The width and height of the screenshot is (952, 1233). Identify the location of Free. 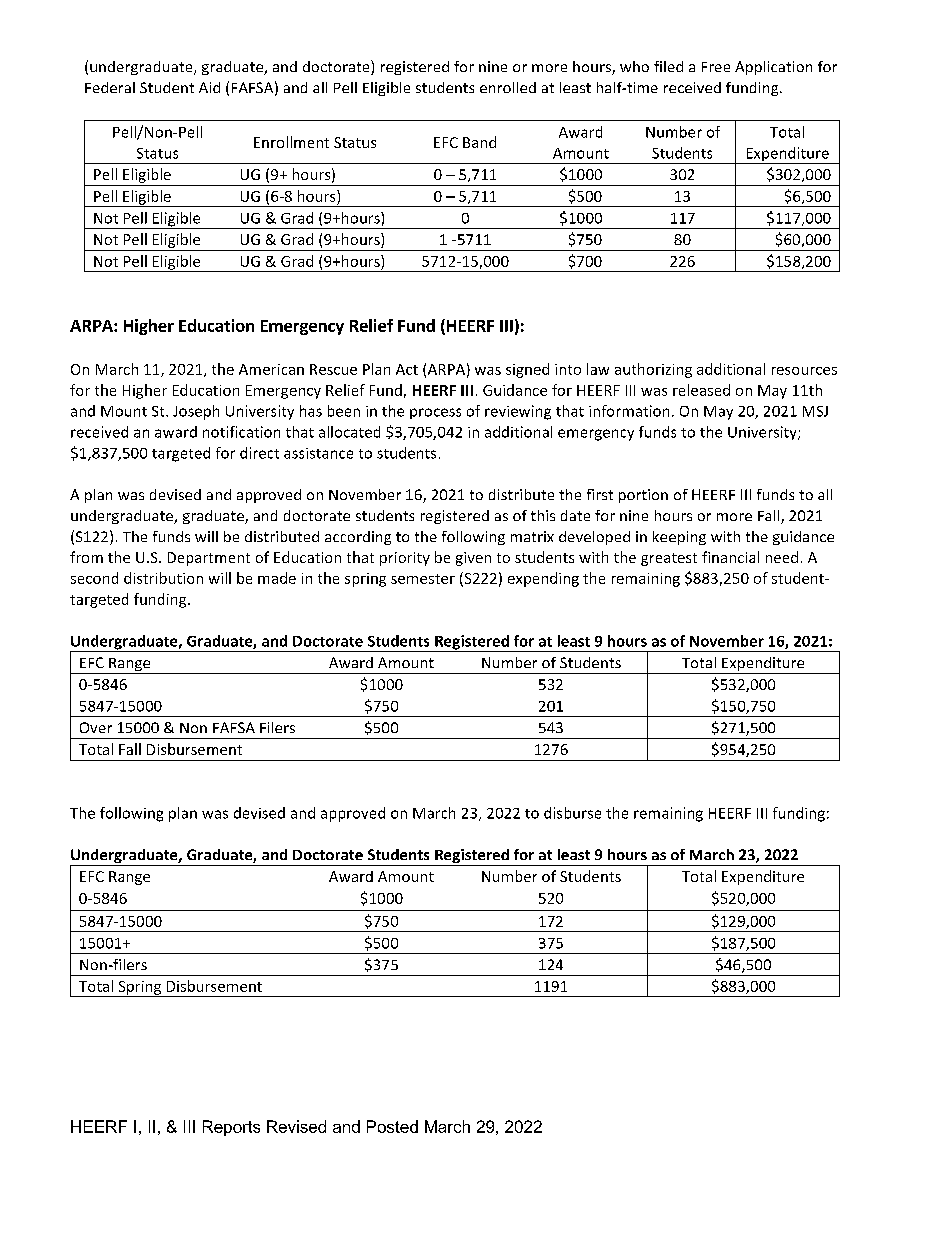
(716, 67).
